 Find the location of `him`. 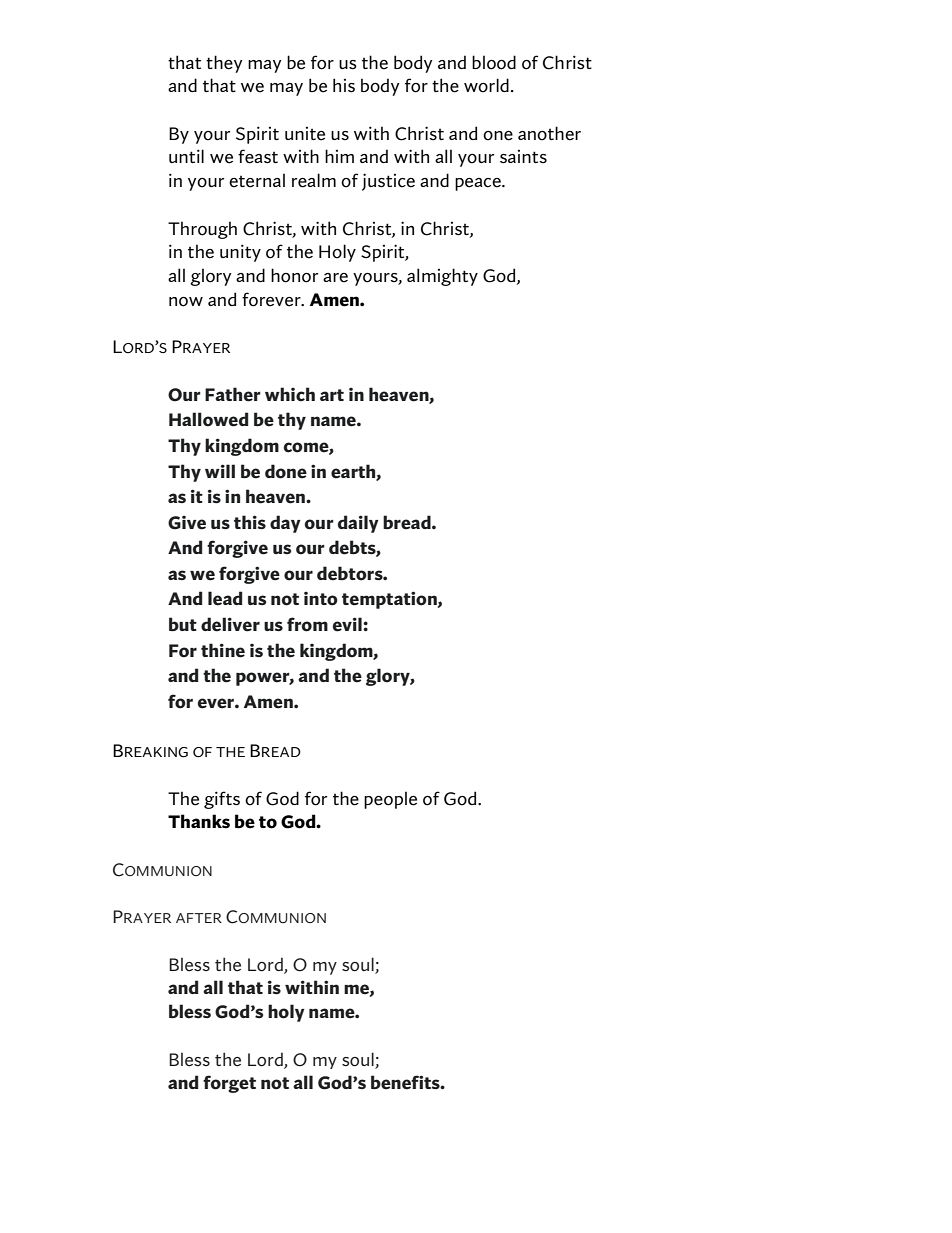

him is located at coordinates (339, 156).
